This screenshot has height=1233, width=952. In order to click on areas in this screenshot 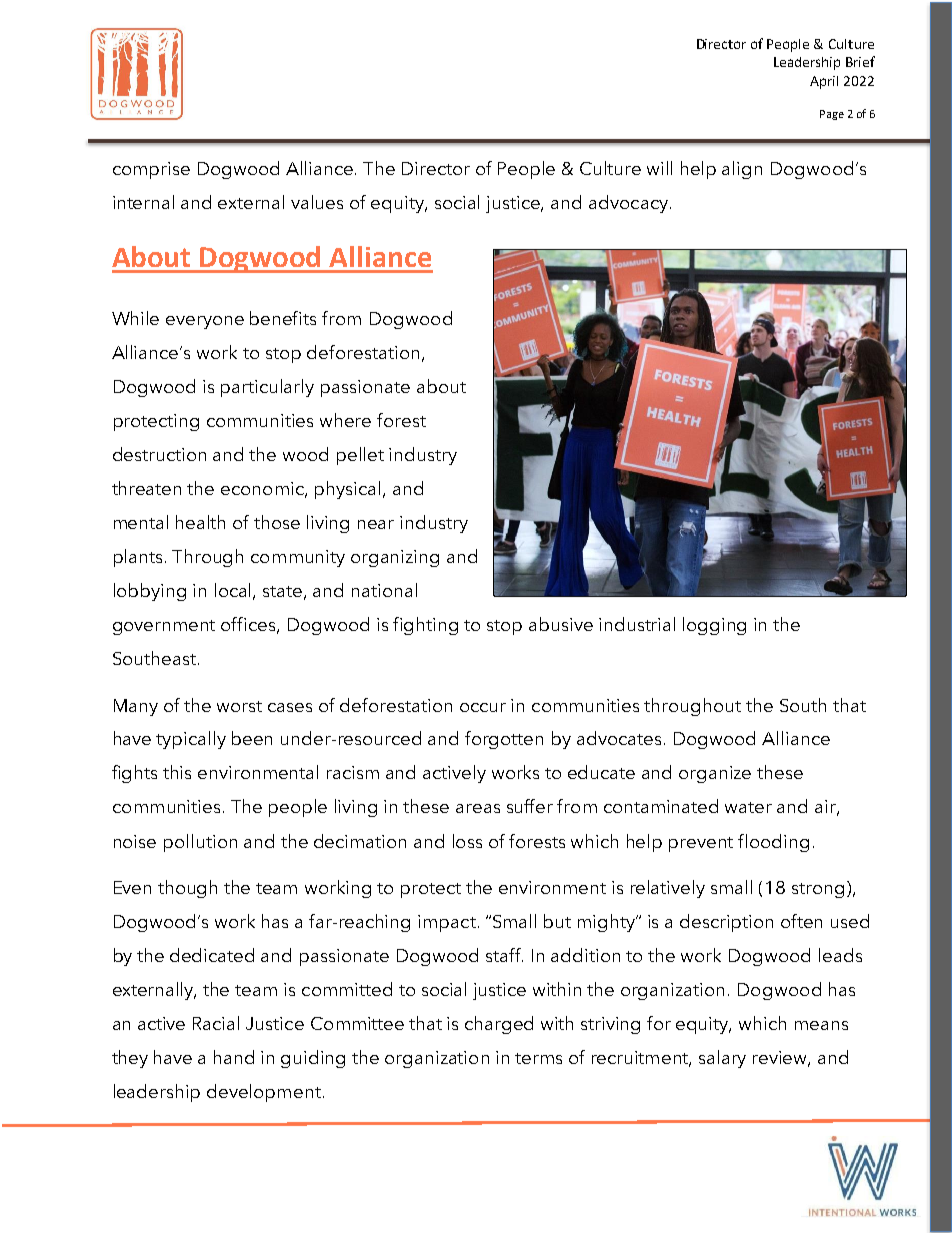, I will do `click(478, 808)`.
